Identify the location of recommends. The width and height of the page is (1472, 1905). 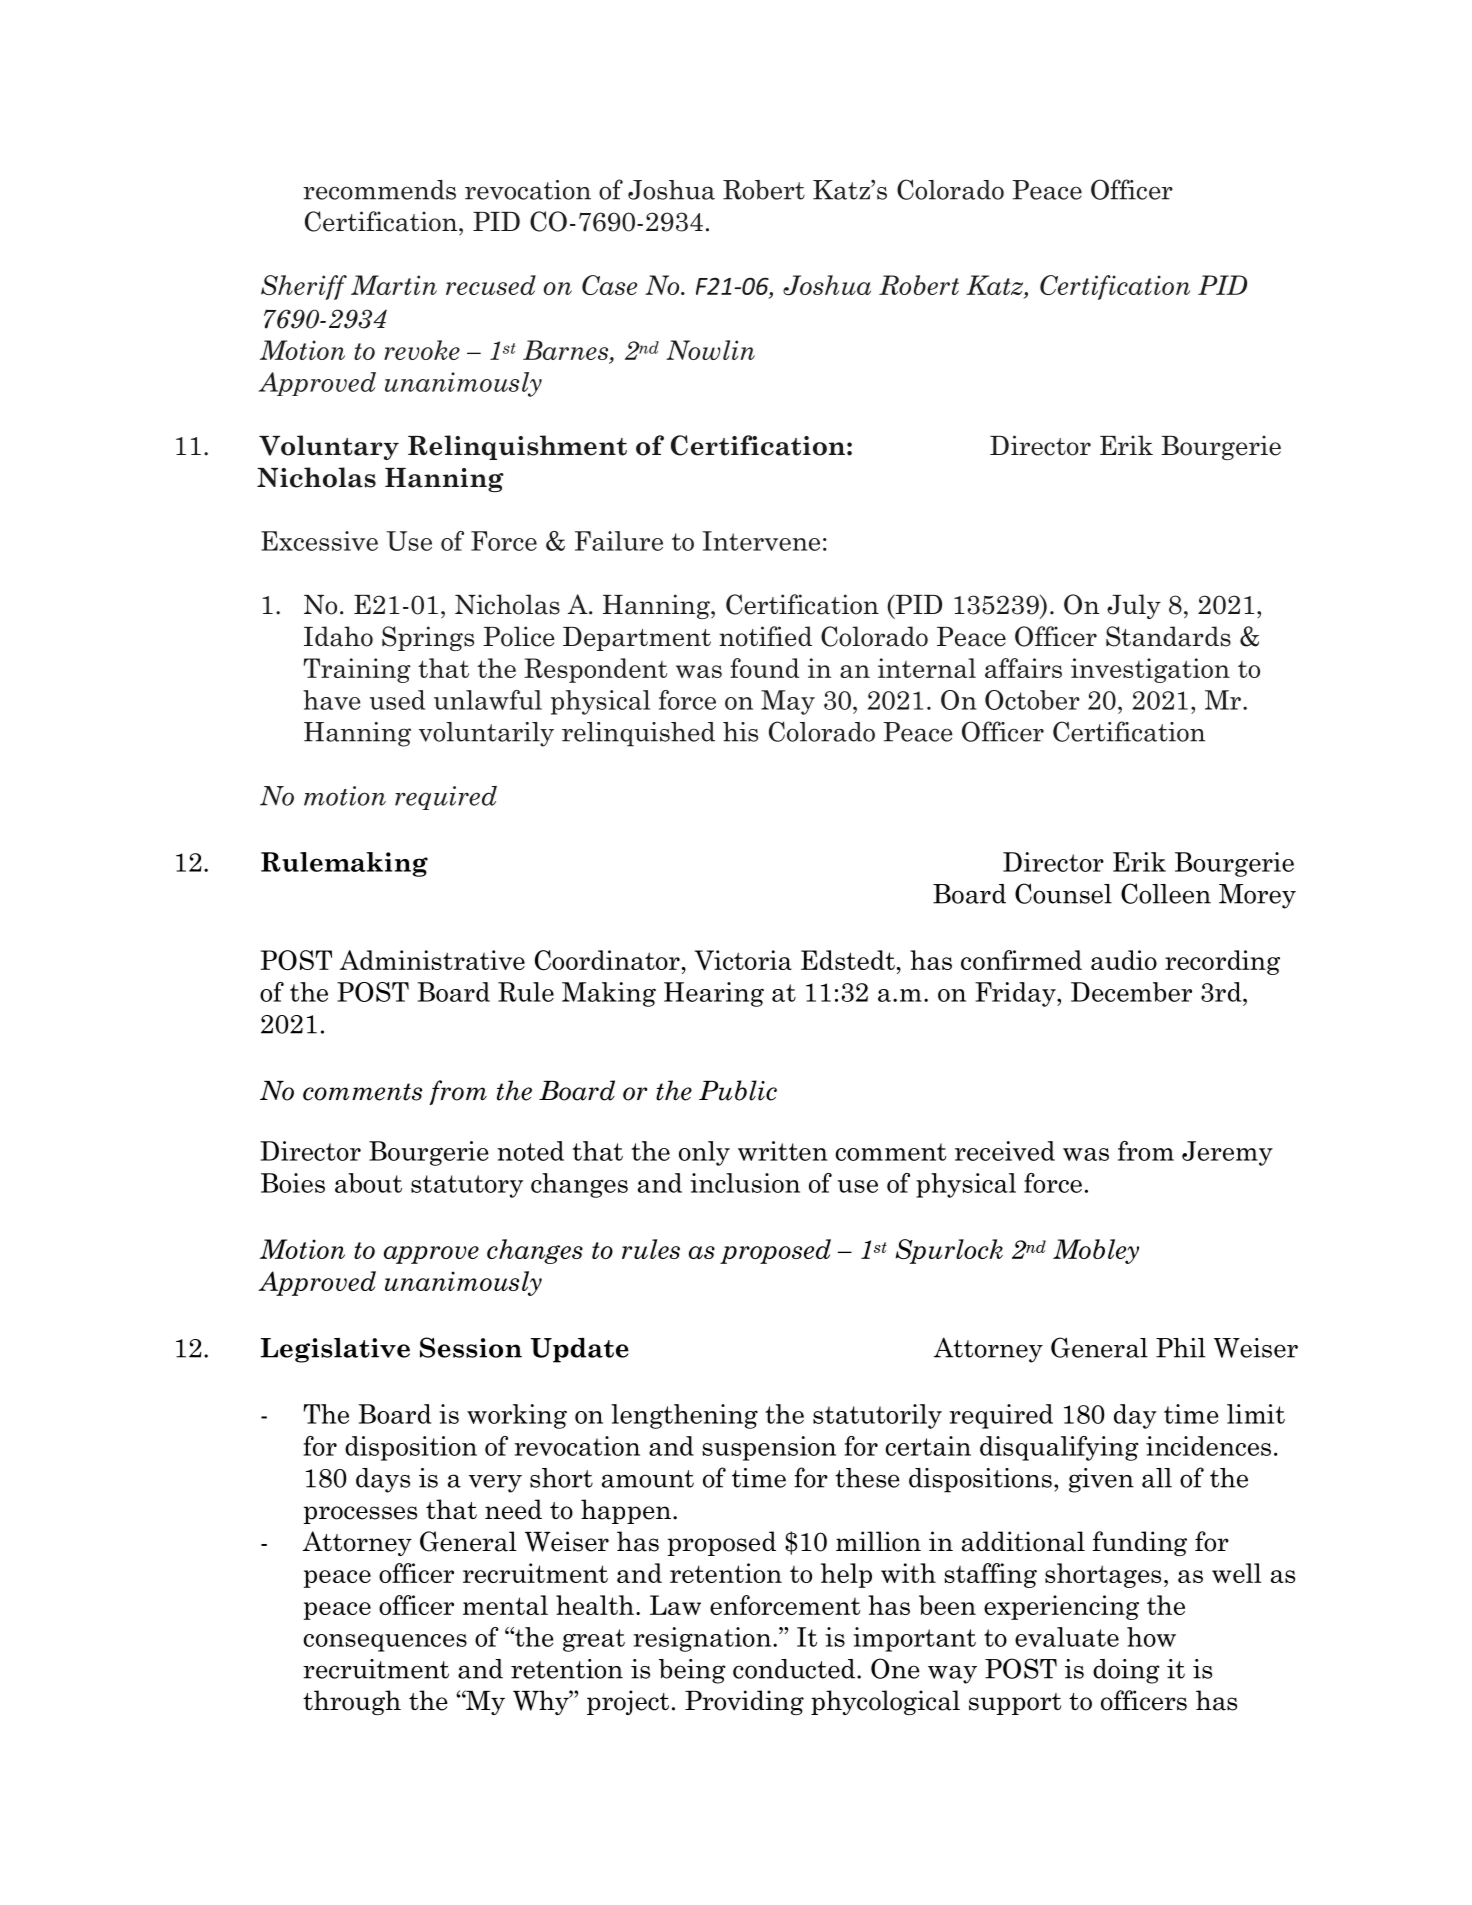
(379, 190).
